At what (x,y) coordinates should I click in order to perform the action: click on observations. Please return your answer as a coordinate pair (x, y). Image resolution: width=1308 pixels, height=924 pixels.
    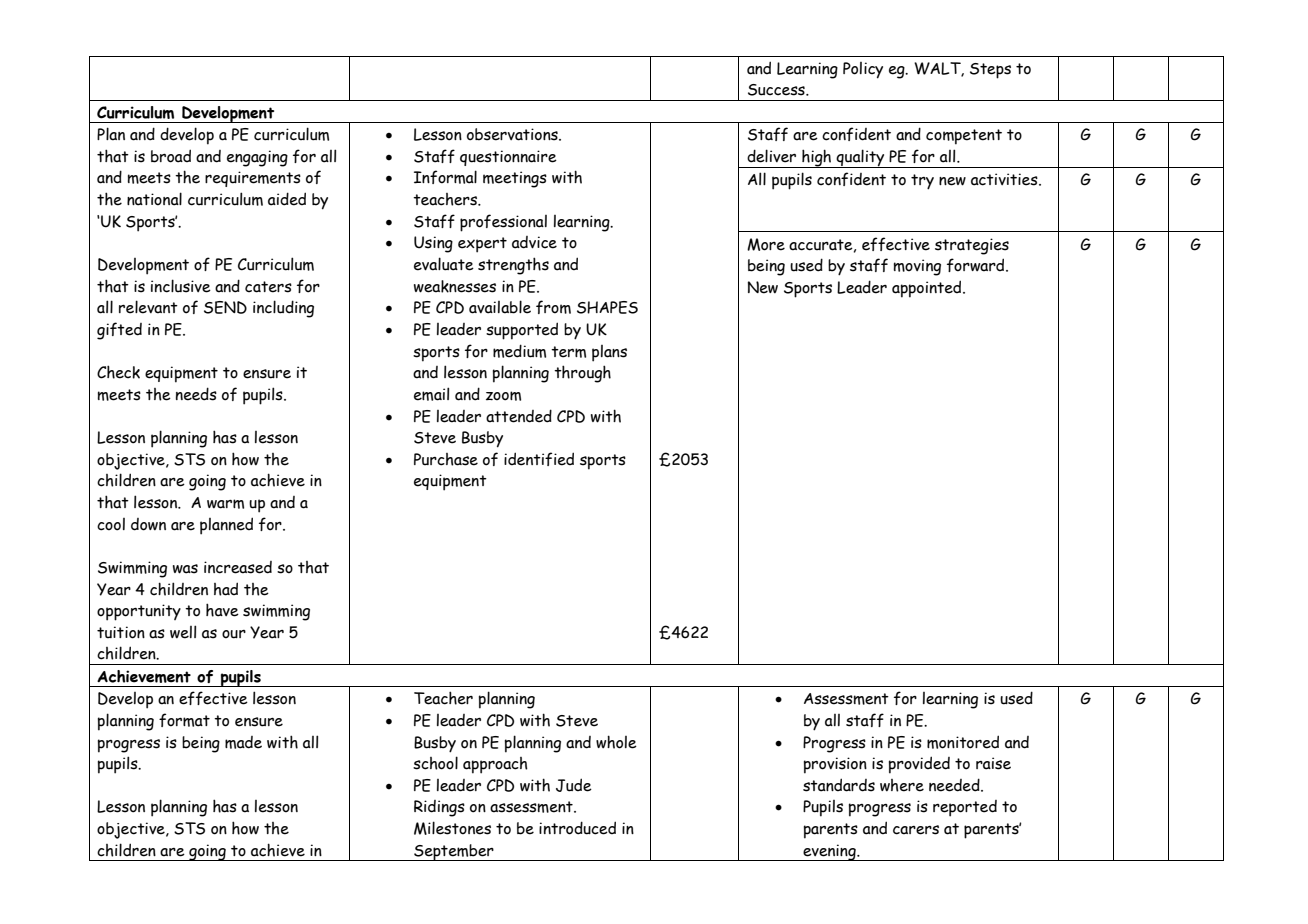
    Looking at the image, I should click on (513, 134).
